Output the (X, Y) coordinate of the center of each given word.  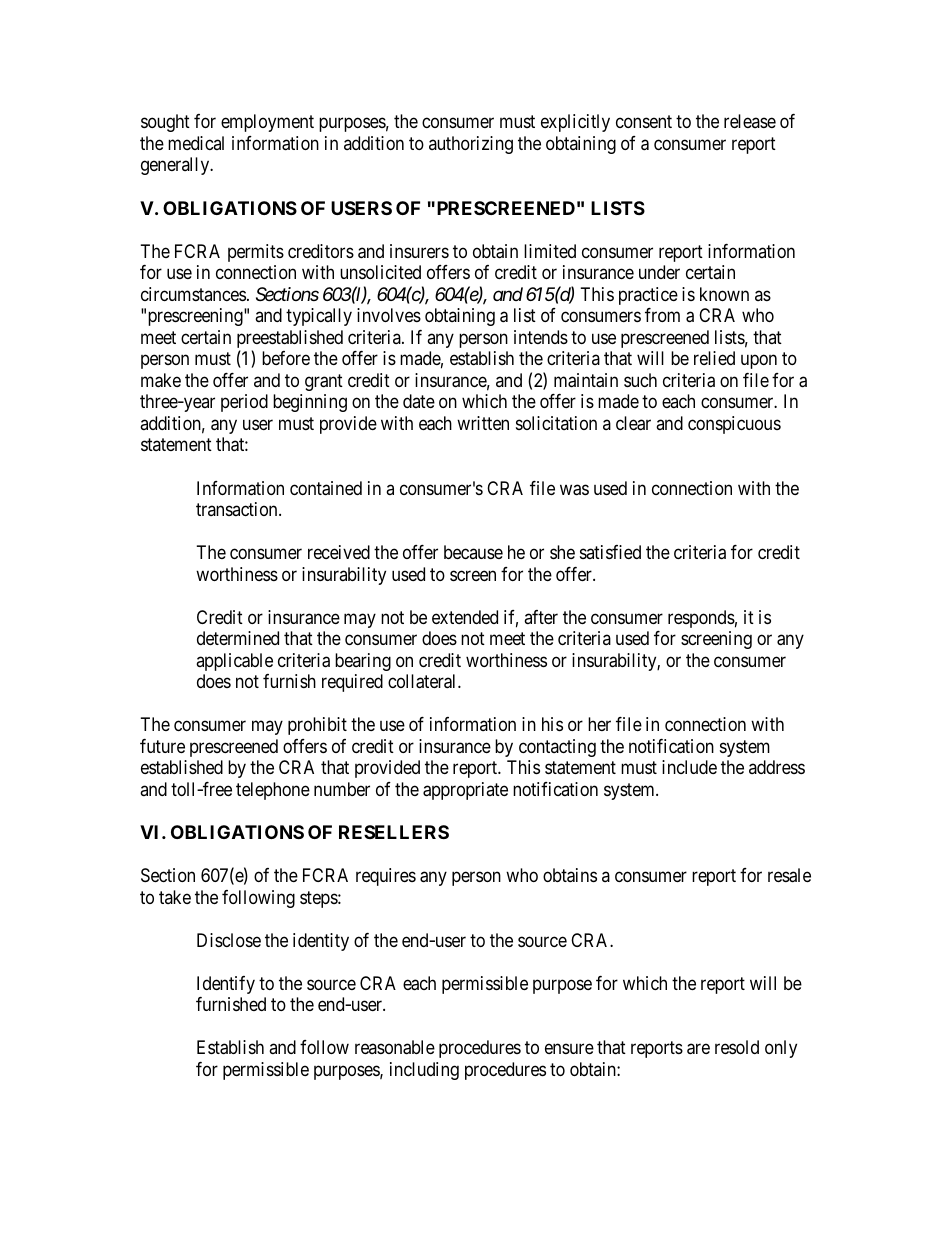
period (244, 403)
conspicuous (734, 425)
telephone (273, 791)
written (483, 423)
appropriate (465, 791)
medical (196, 143)
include (689, 767)
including (424, 1071)
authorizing (471, 145)
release (750, 121)
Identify (226, 985)
